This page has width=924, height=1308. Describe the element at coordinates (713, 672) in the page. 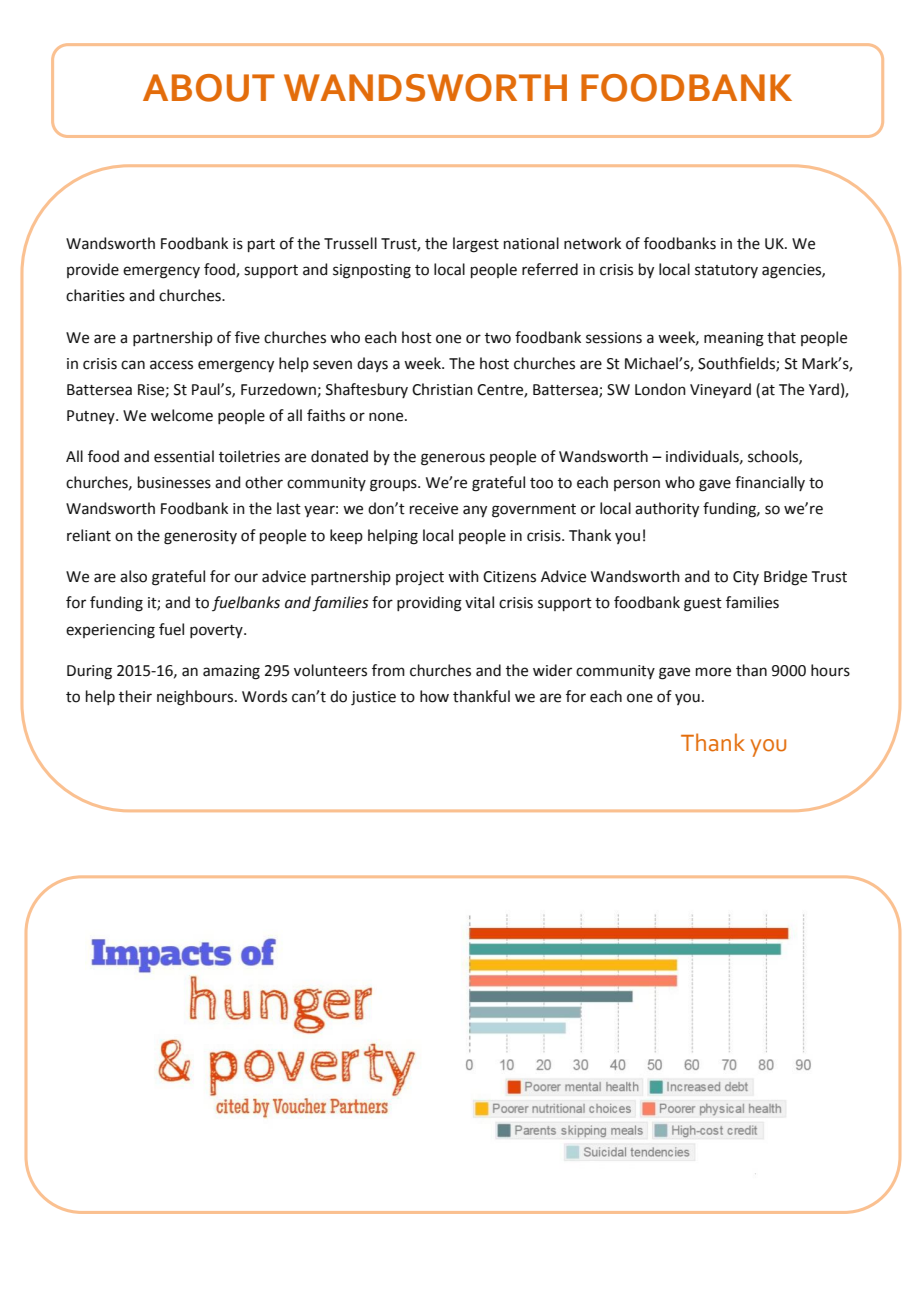

I see `more` at that location.
